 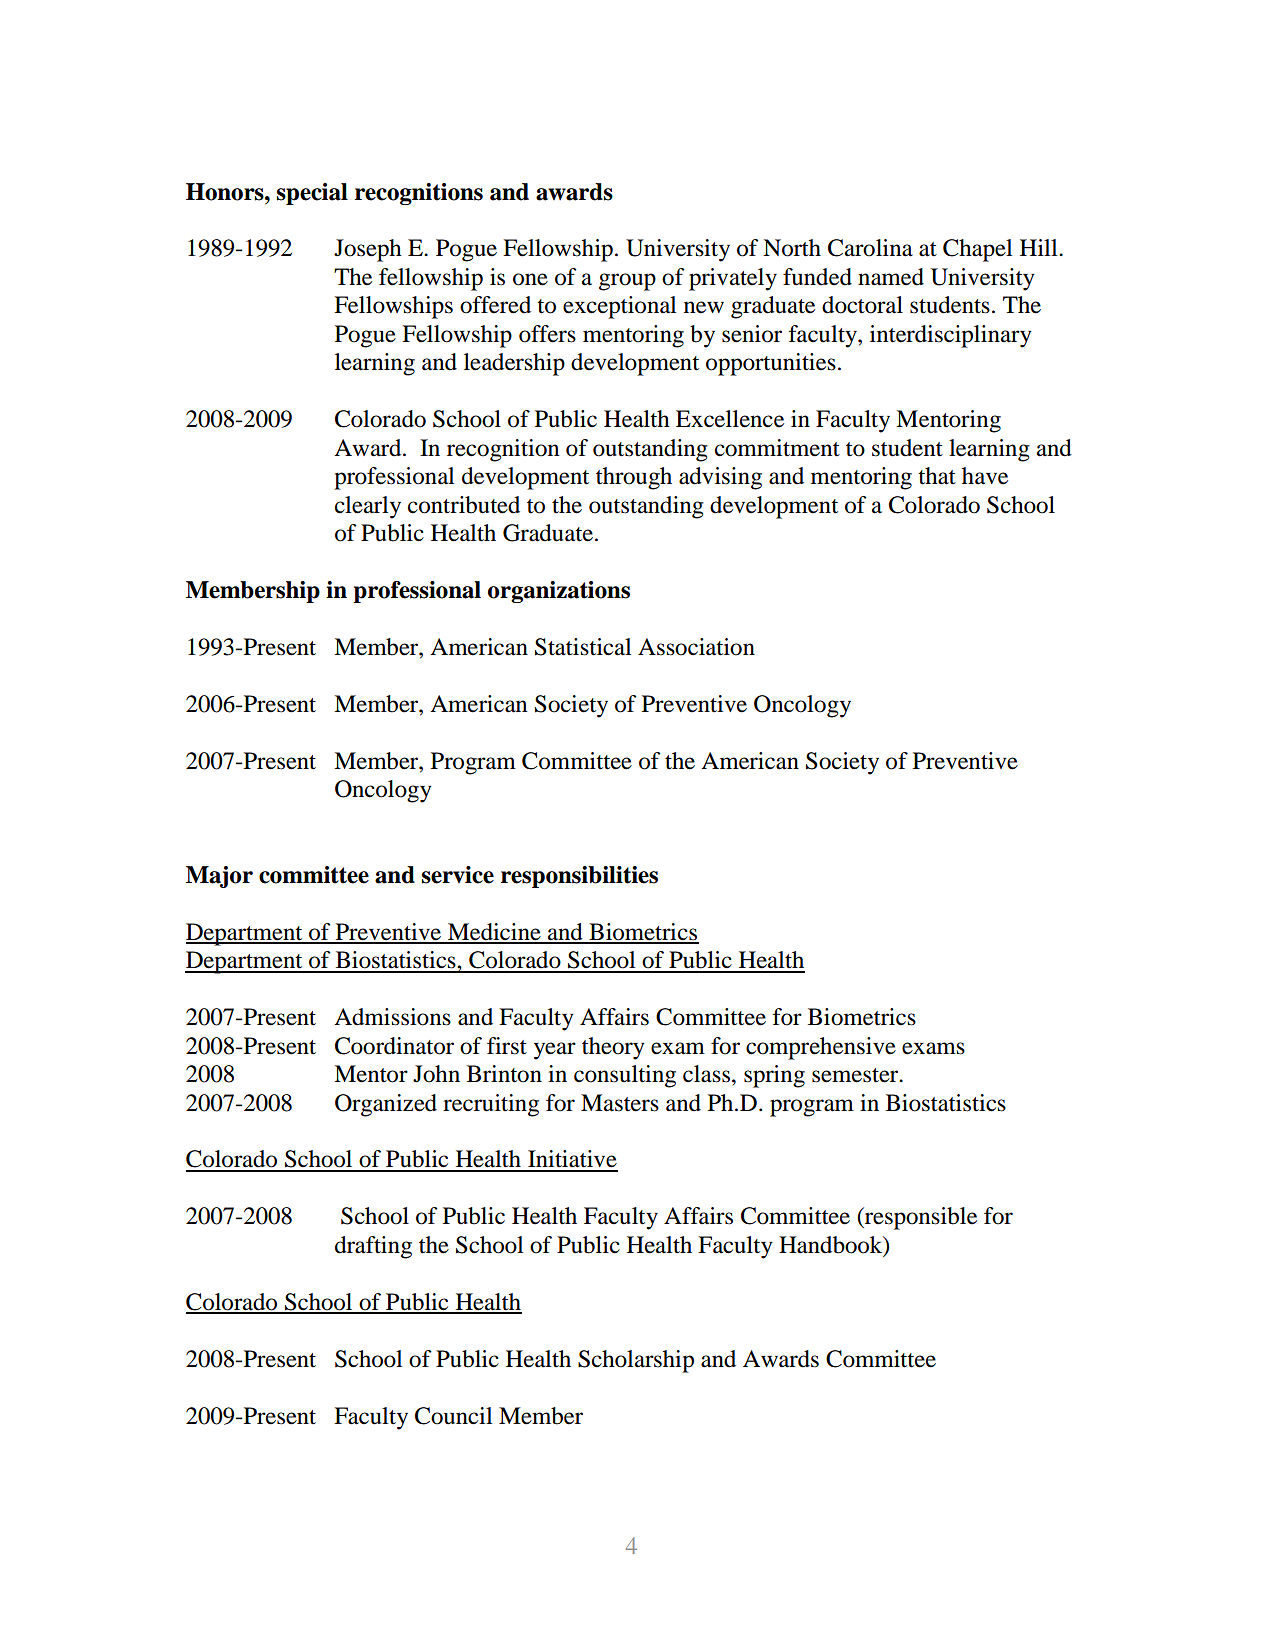 I want to click on Council, so click(x=453, y=1416).
